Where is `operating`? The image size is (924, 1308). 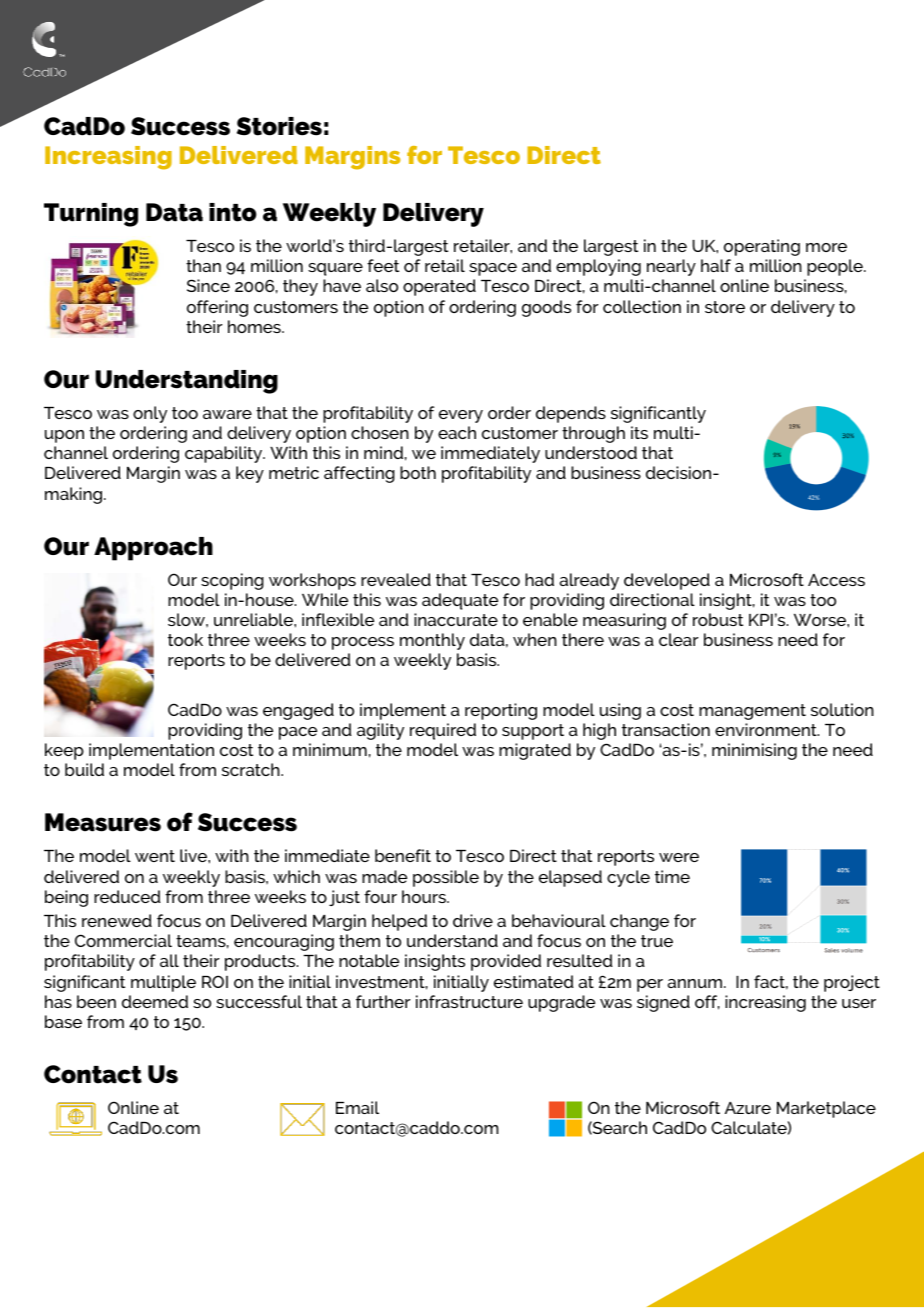 operating is located at coordinates (762, 247).
